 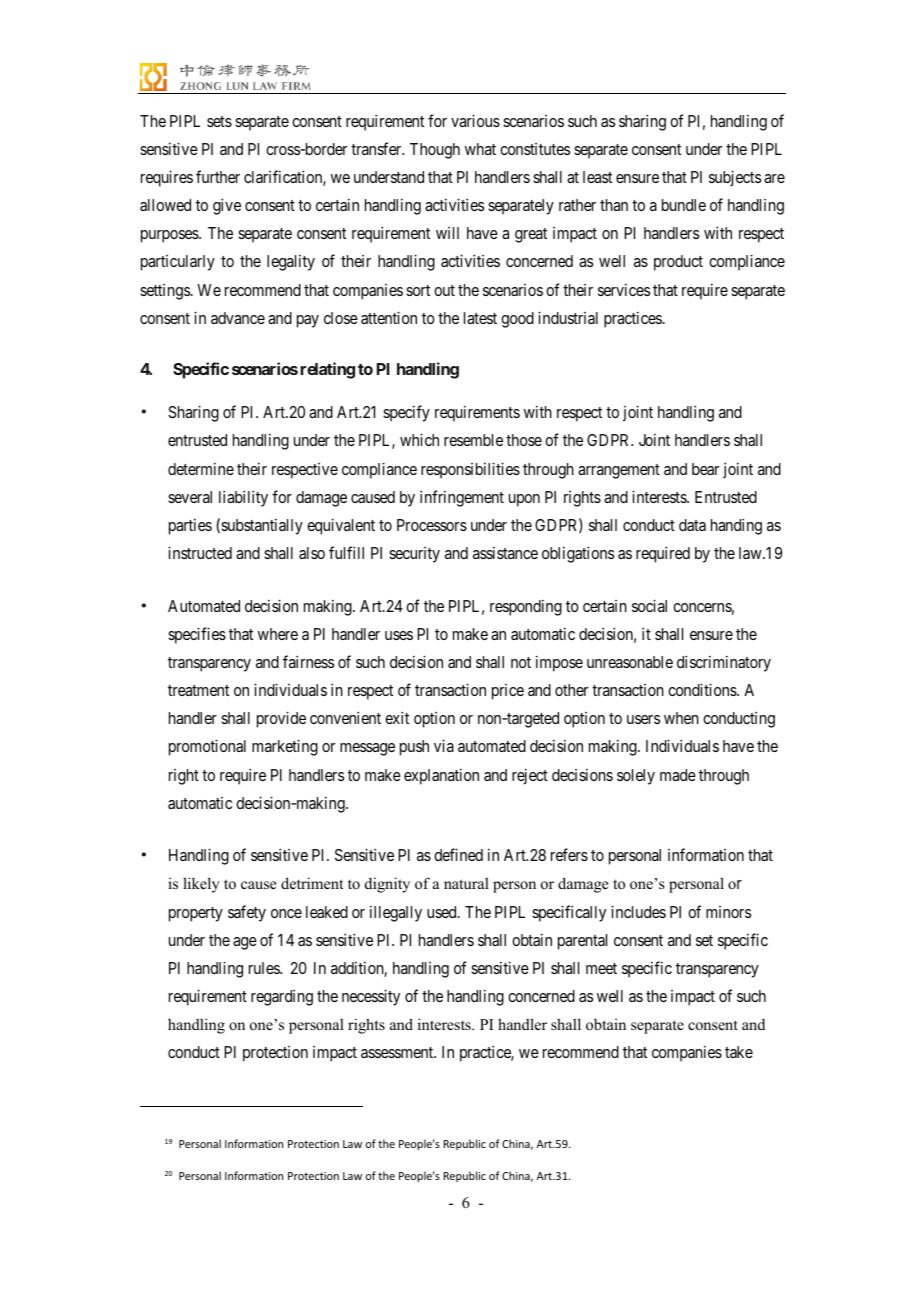 What do you see at coordinates (282, 998) in the screenshot?
I see `regarding` at bounding box center [282, 998].
